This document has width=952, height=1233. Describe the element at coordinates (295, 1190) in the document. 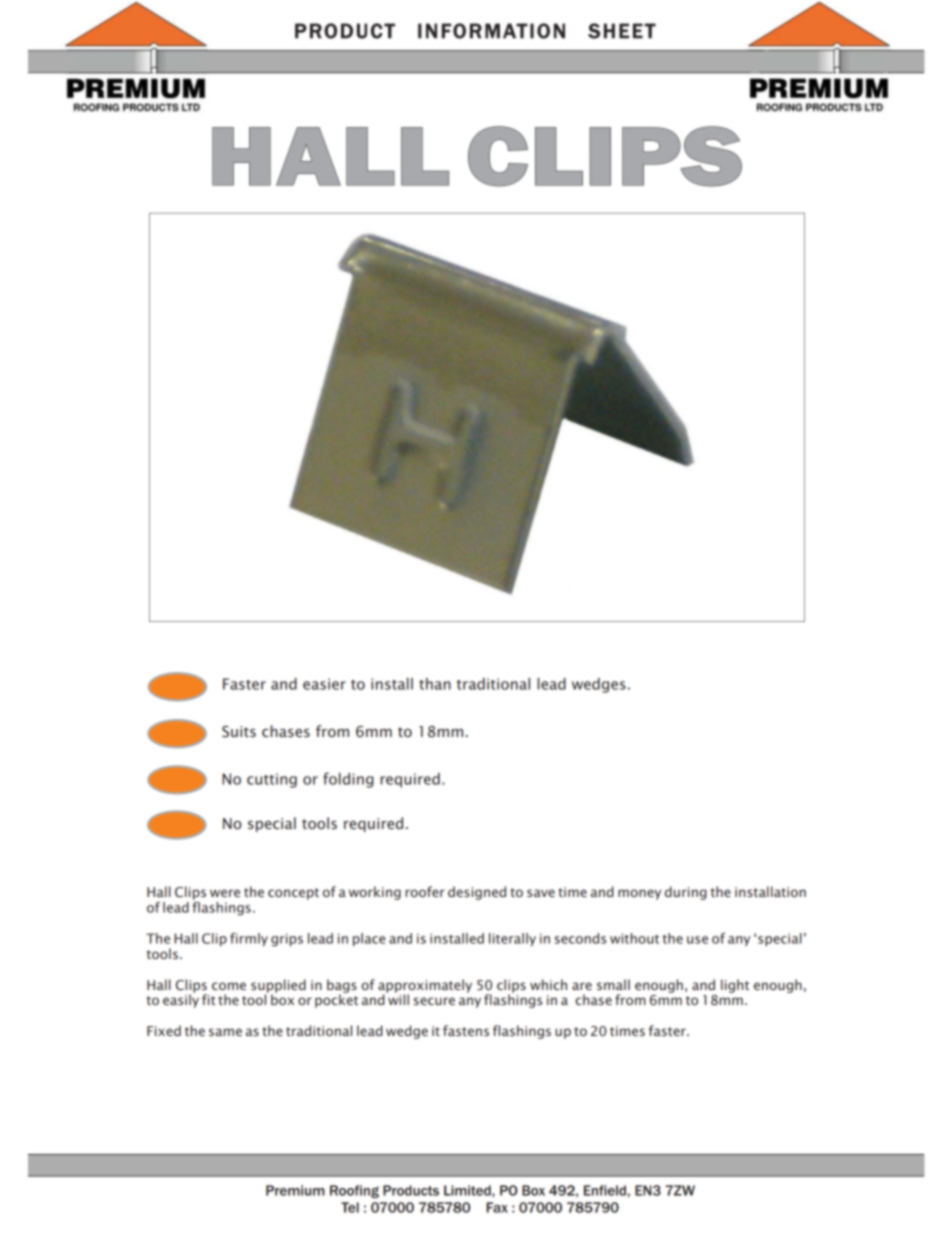

I see `Premium` at that location.
